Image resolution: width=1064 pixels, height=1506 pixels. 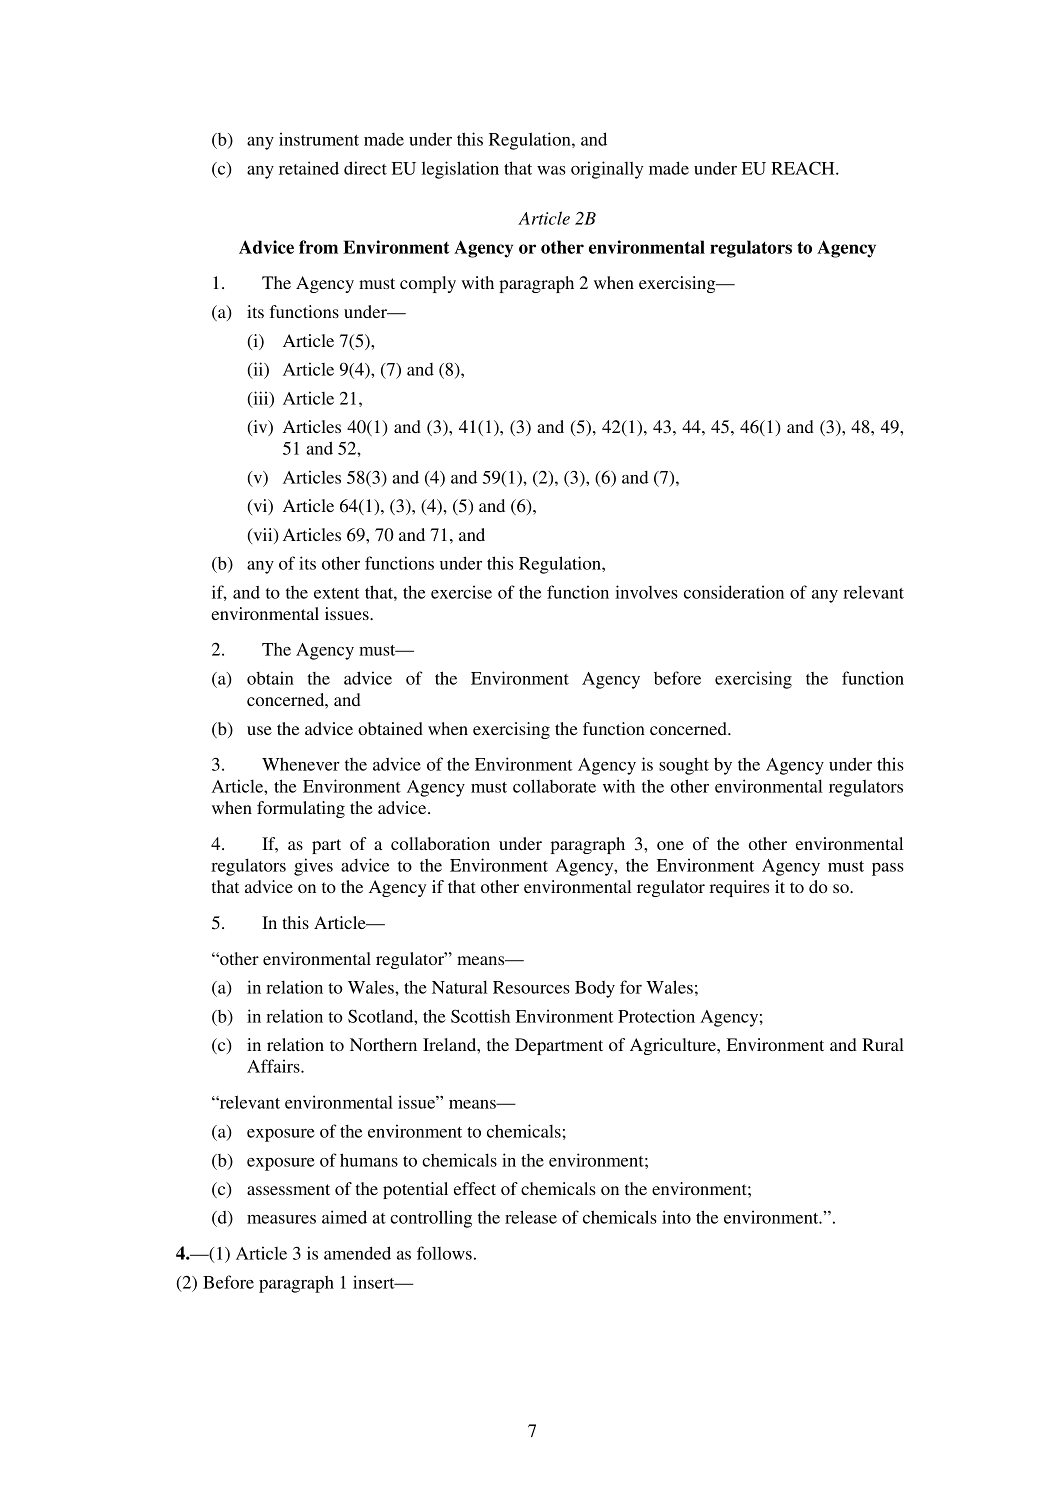 I want to click on involves, so click(x=646, y=592).
